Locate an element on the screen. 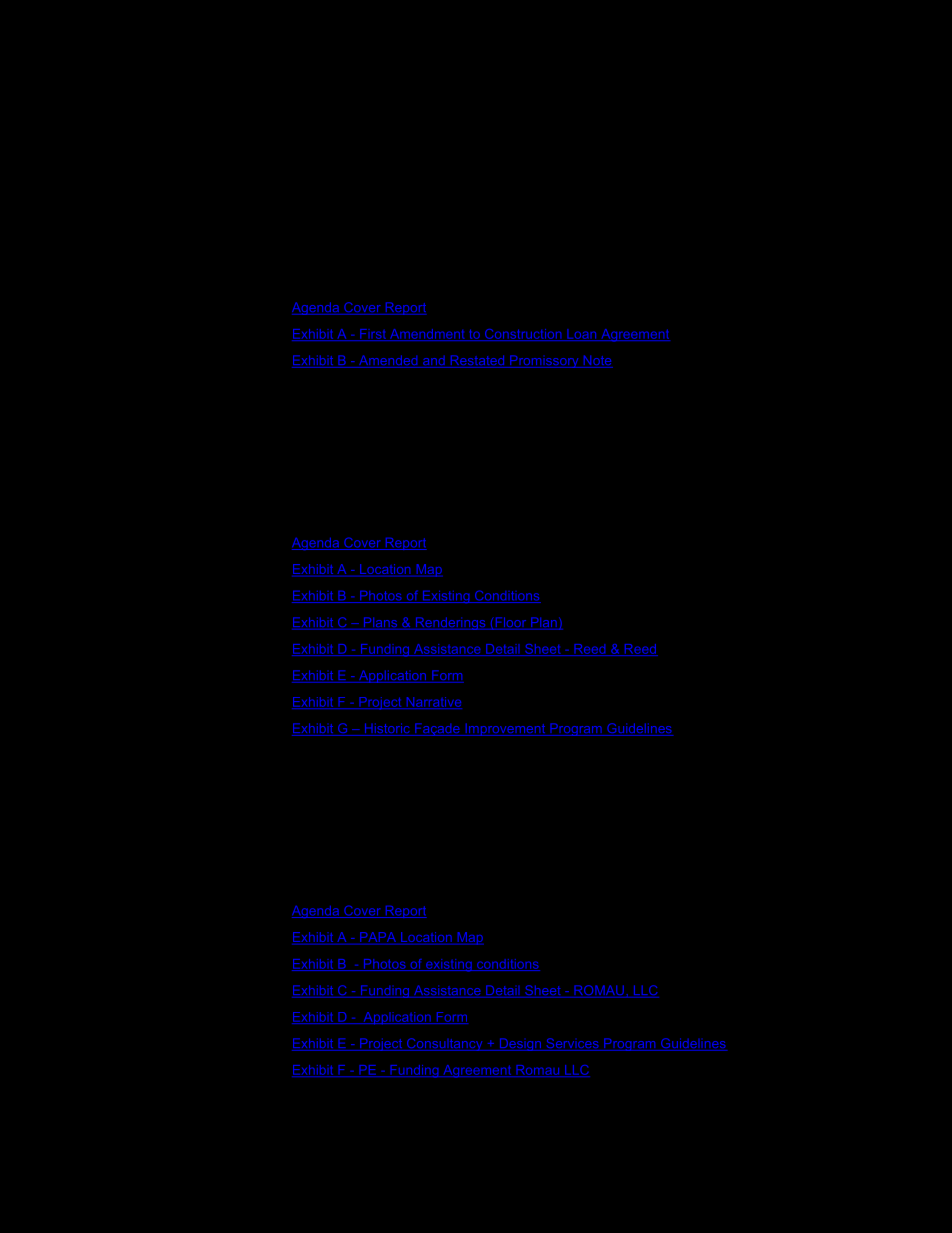 The height and width of the screenshot is (1233, 952). Amended is located at coordinates (388, 361).
